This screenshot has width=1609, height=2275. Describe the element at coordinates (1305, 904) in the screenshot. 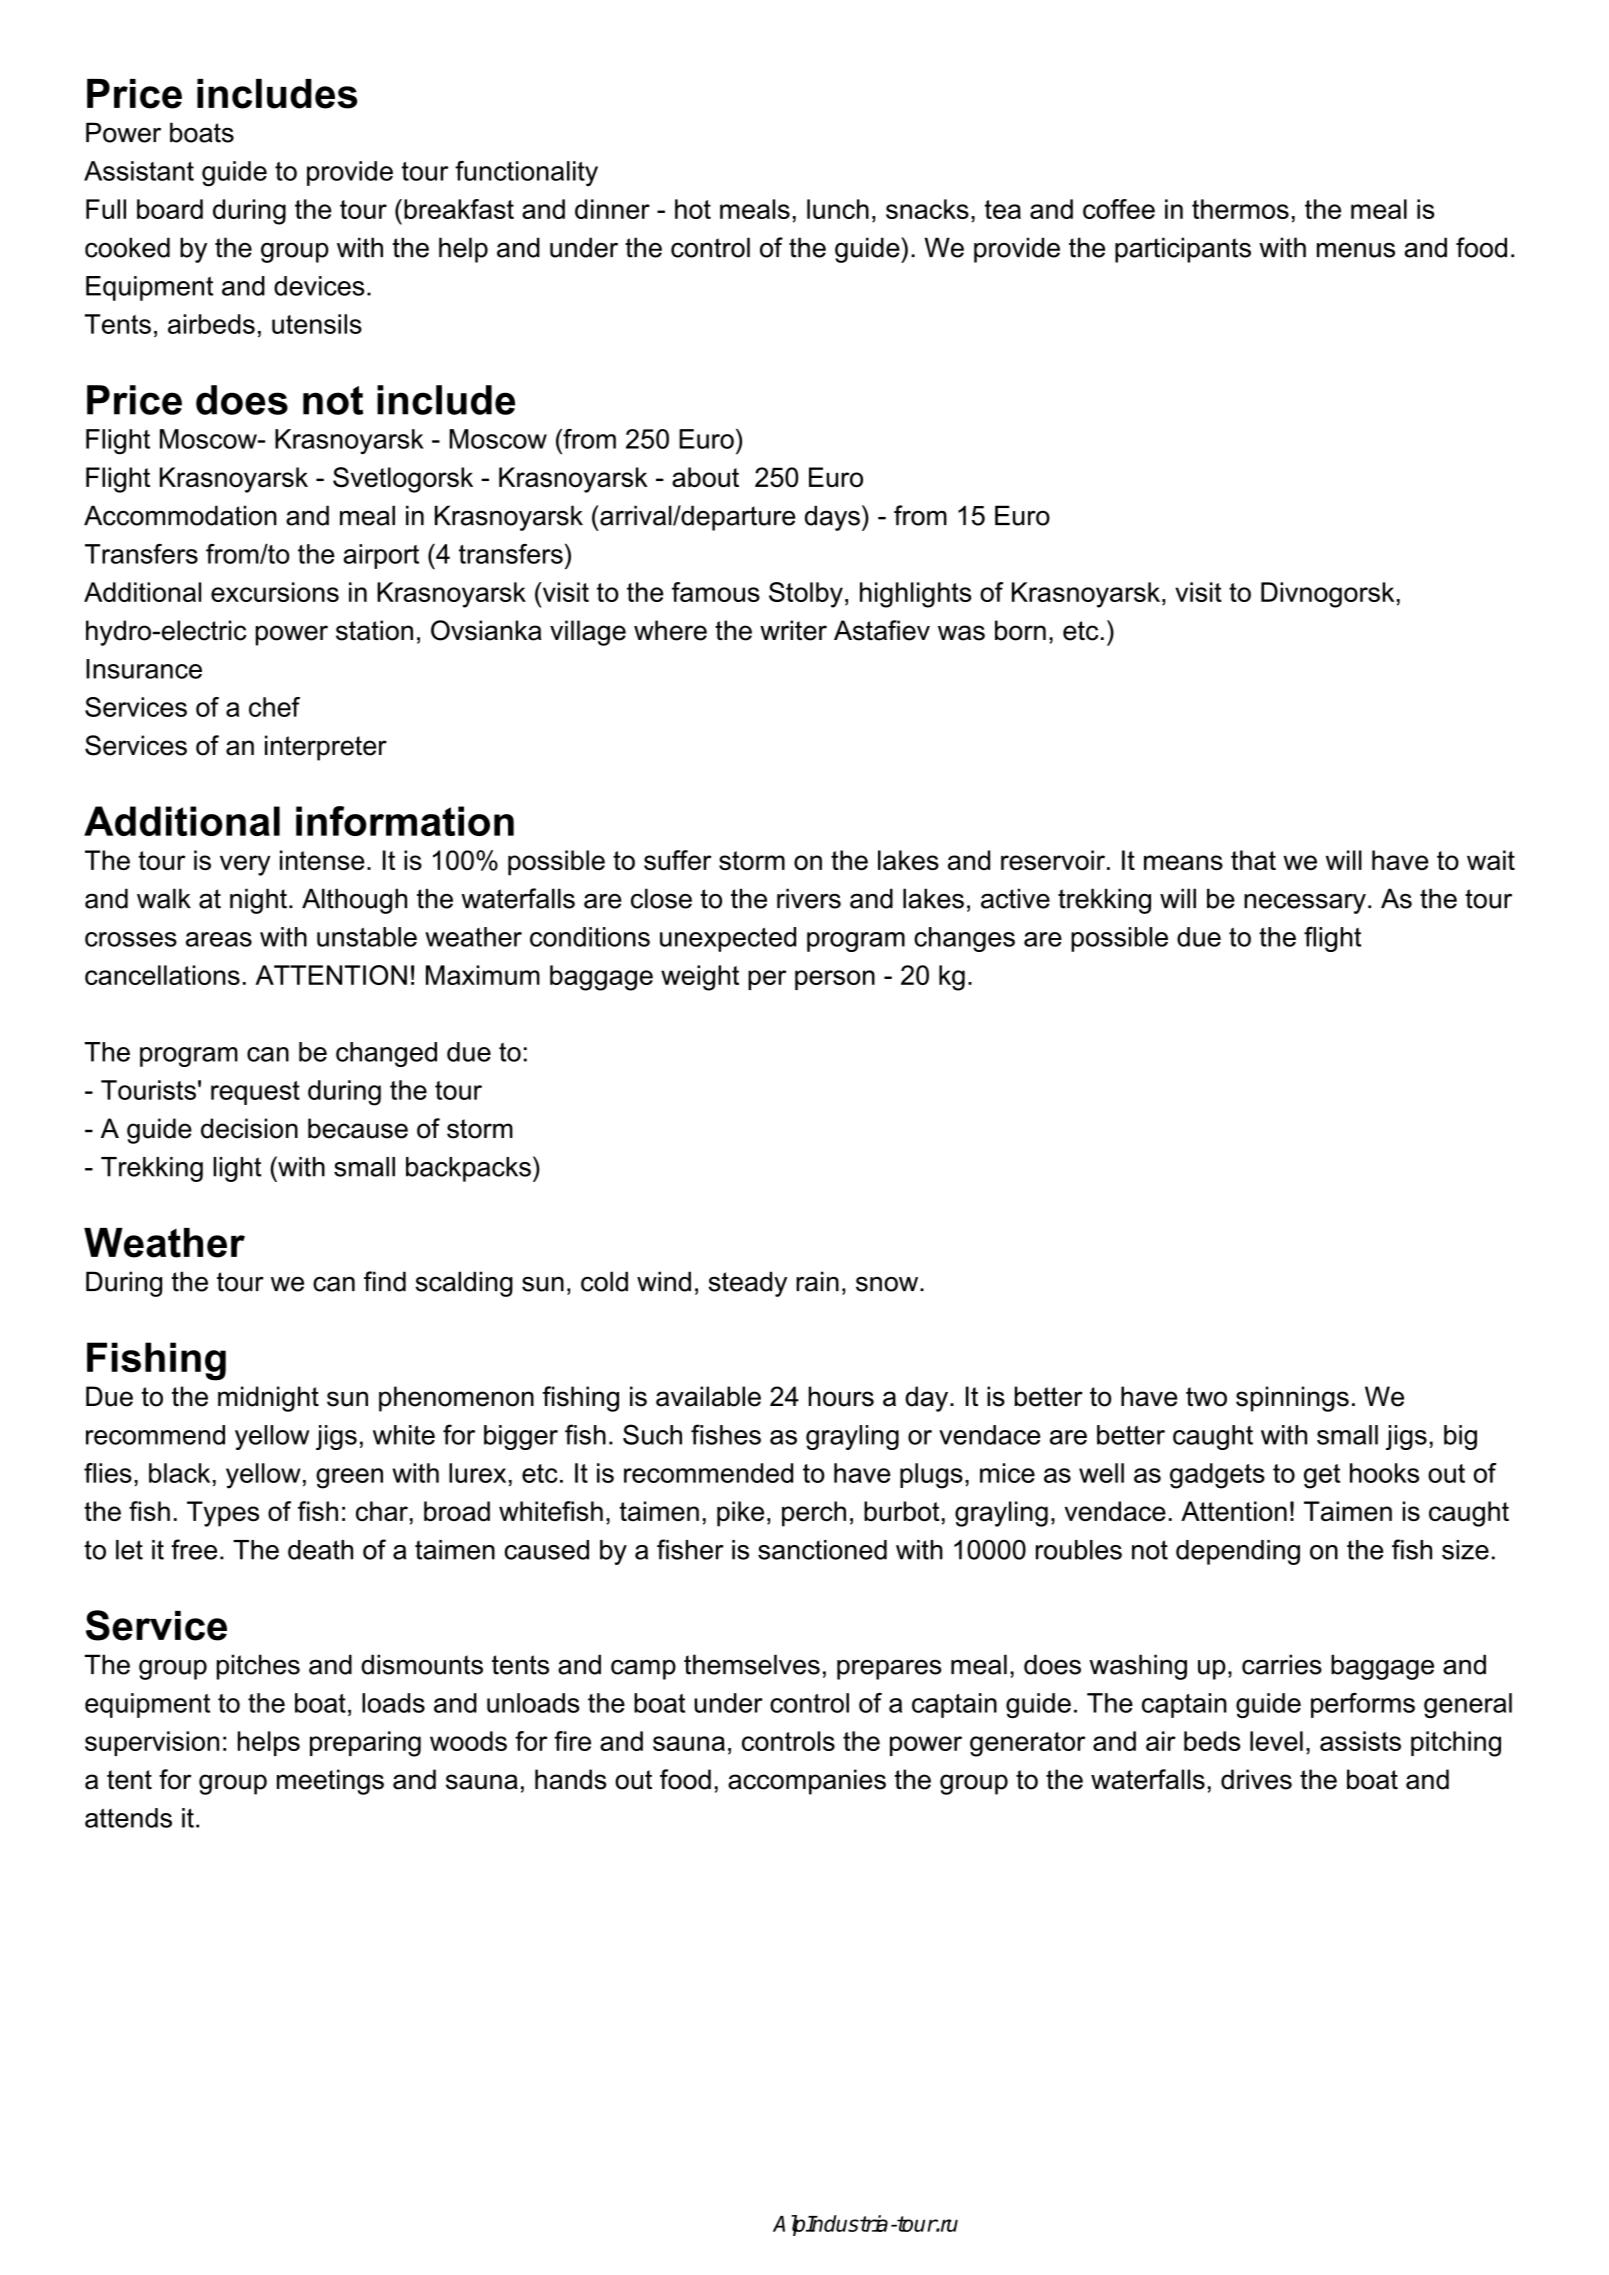

I see `necessary` at that location.
